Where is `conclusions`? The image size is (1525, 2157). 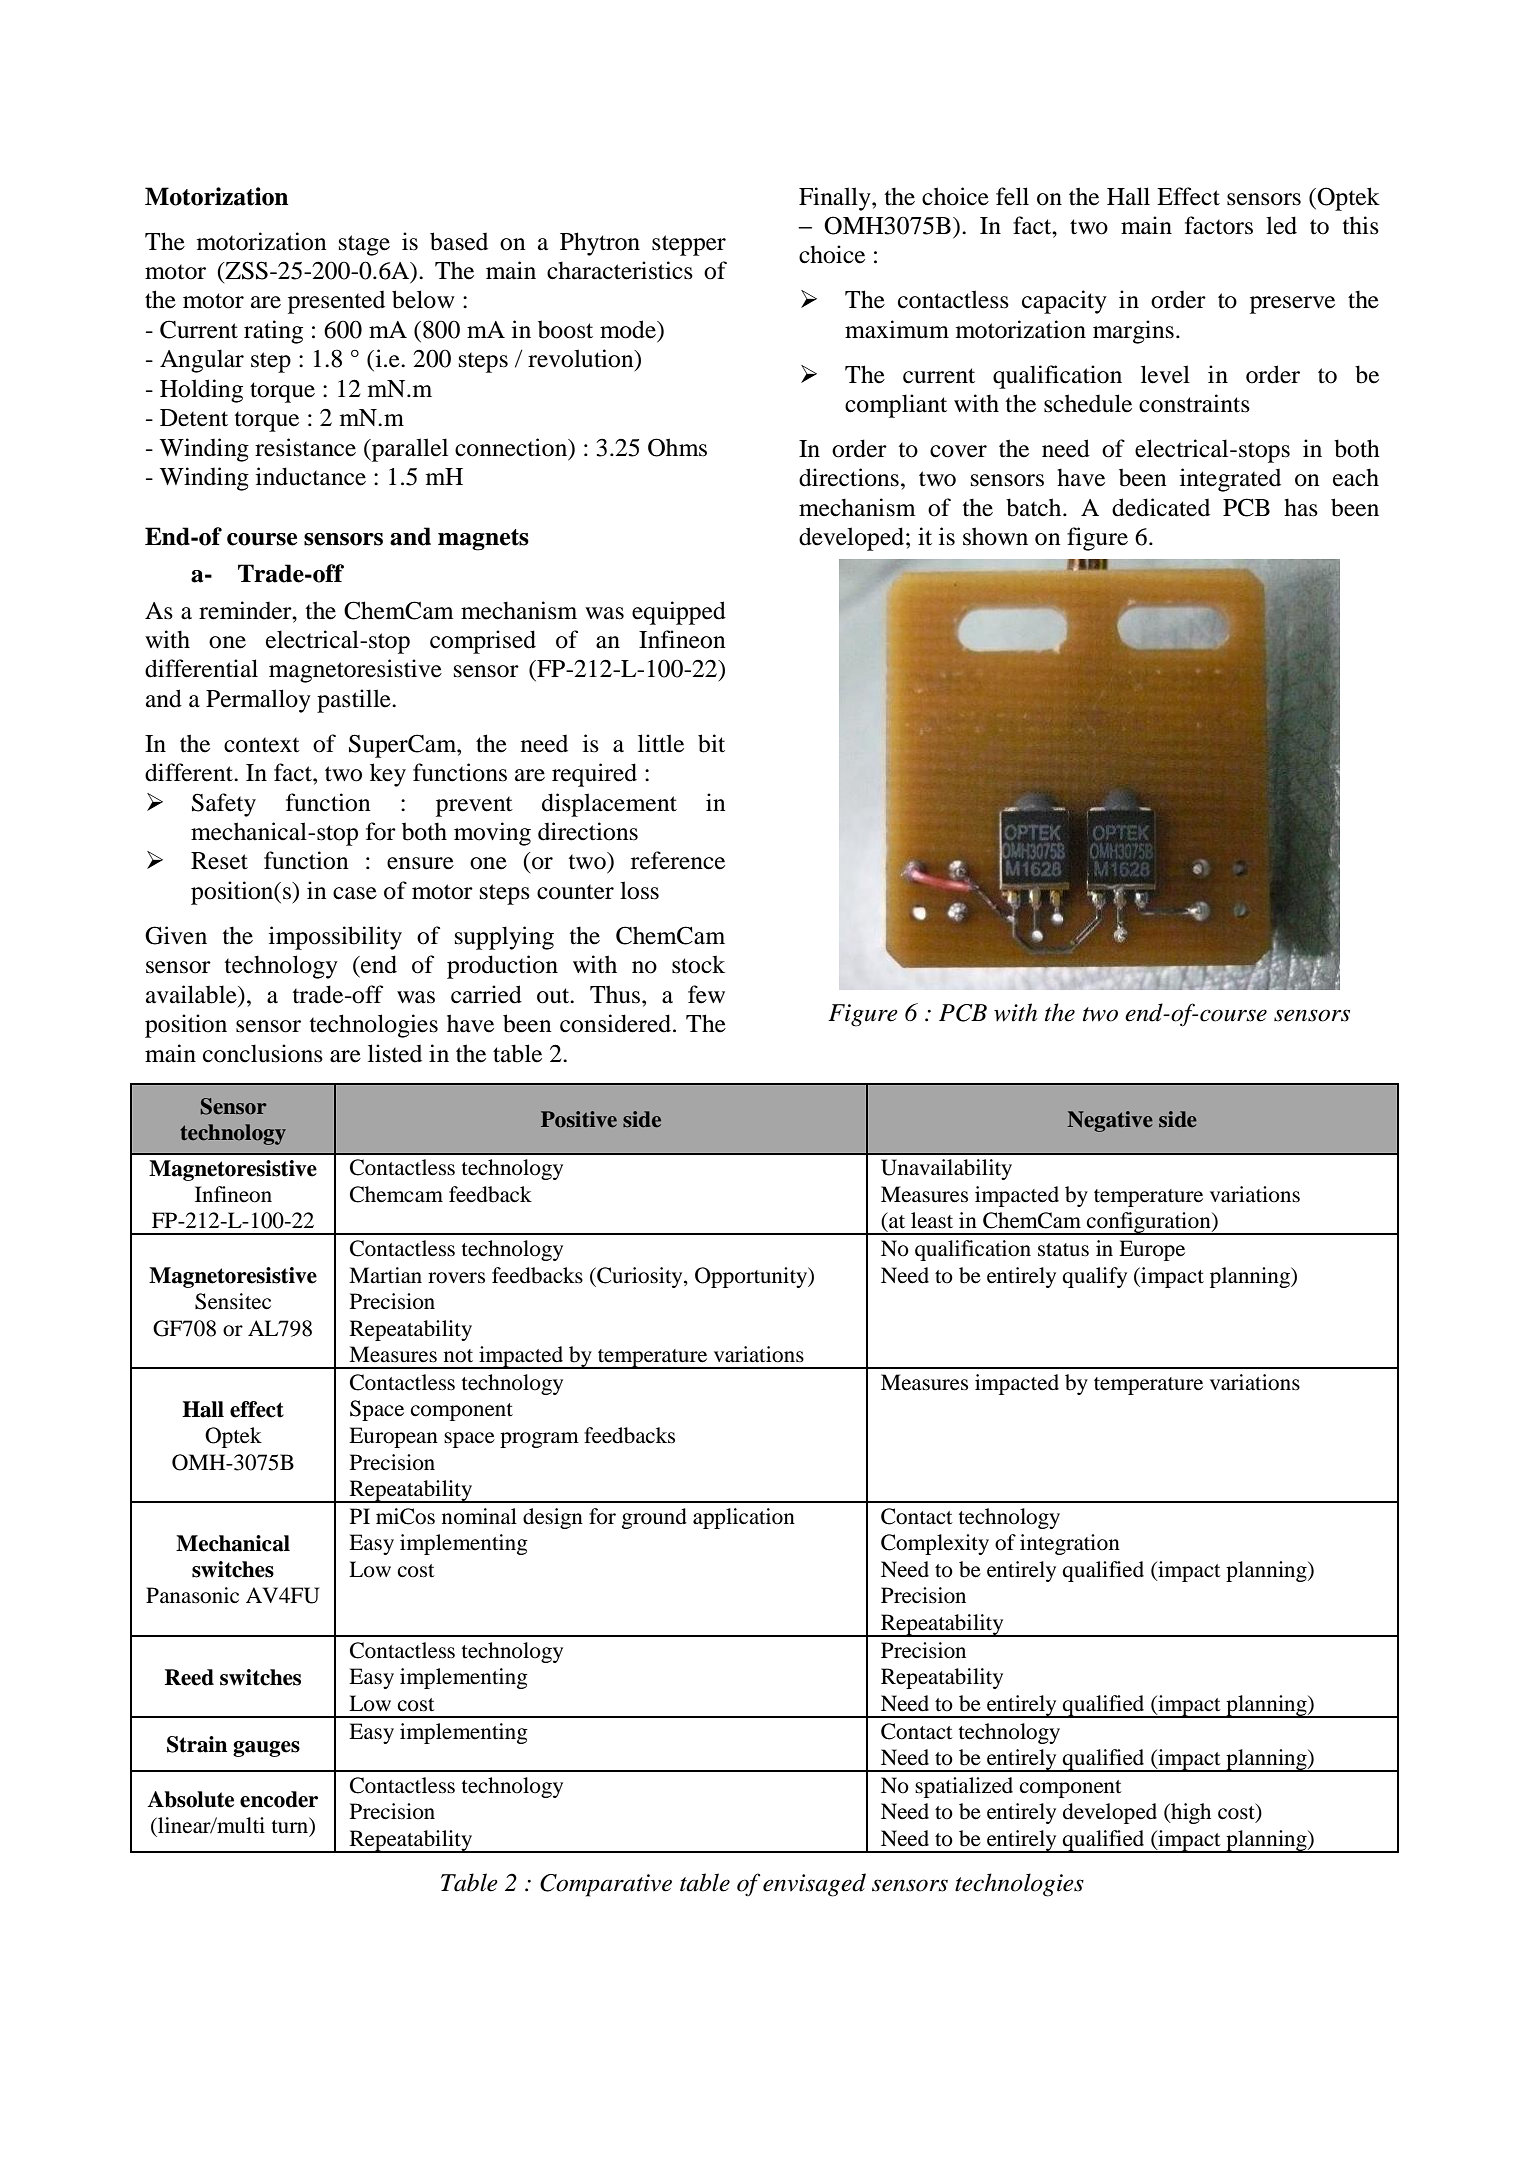
conclusions is located at coordinates (263, 1053).
